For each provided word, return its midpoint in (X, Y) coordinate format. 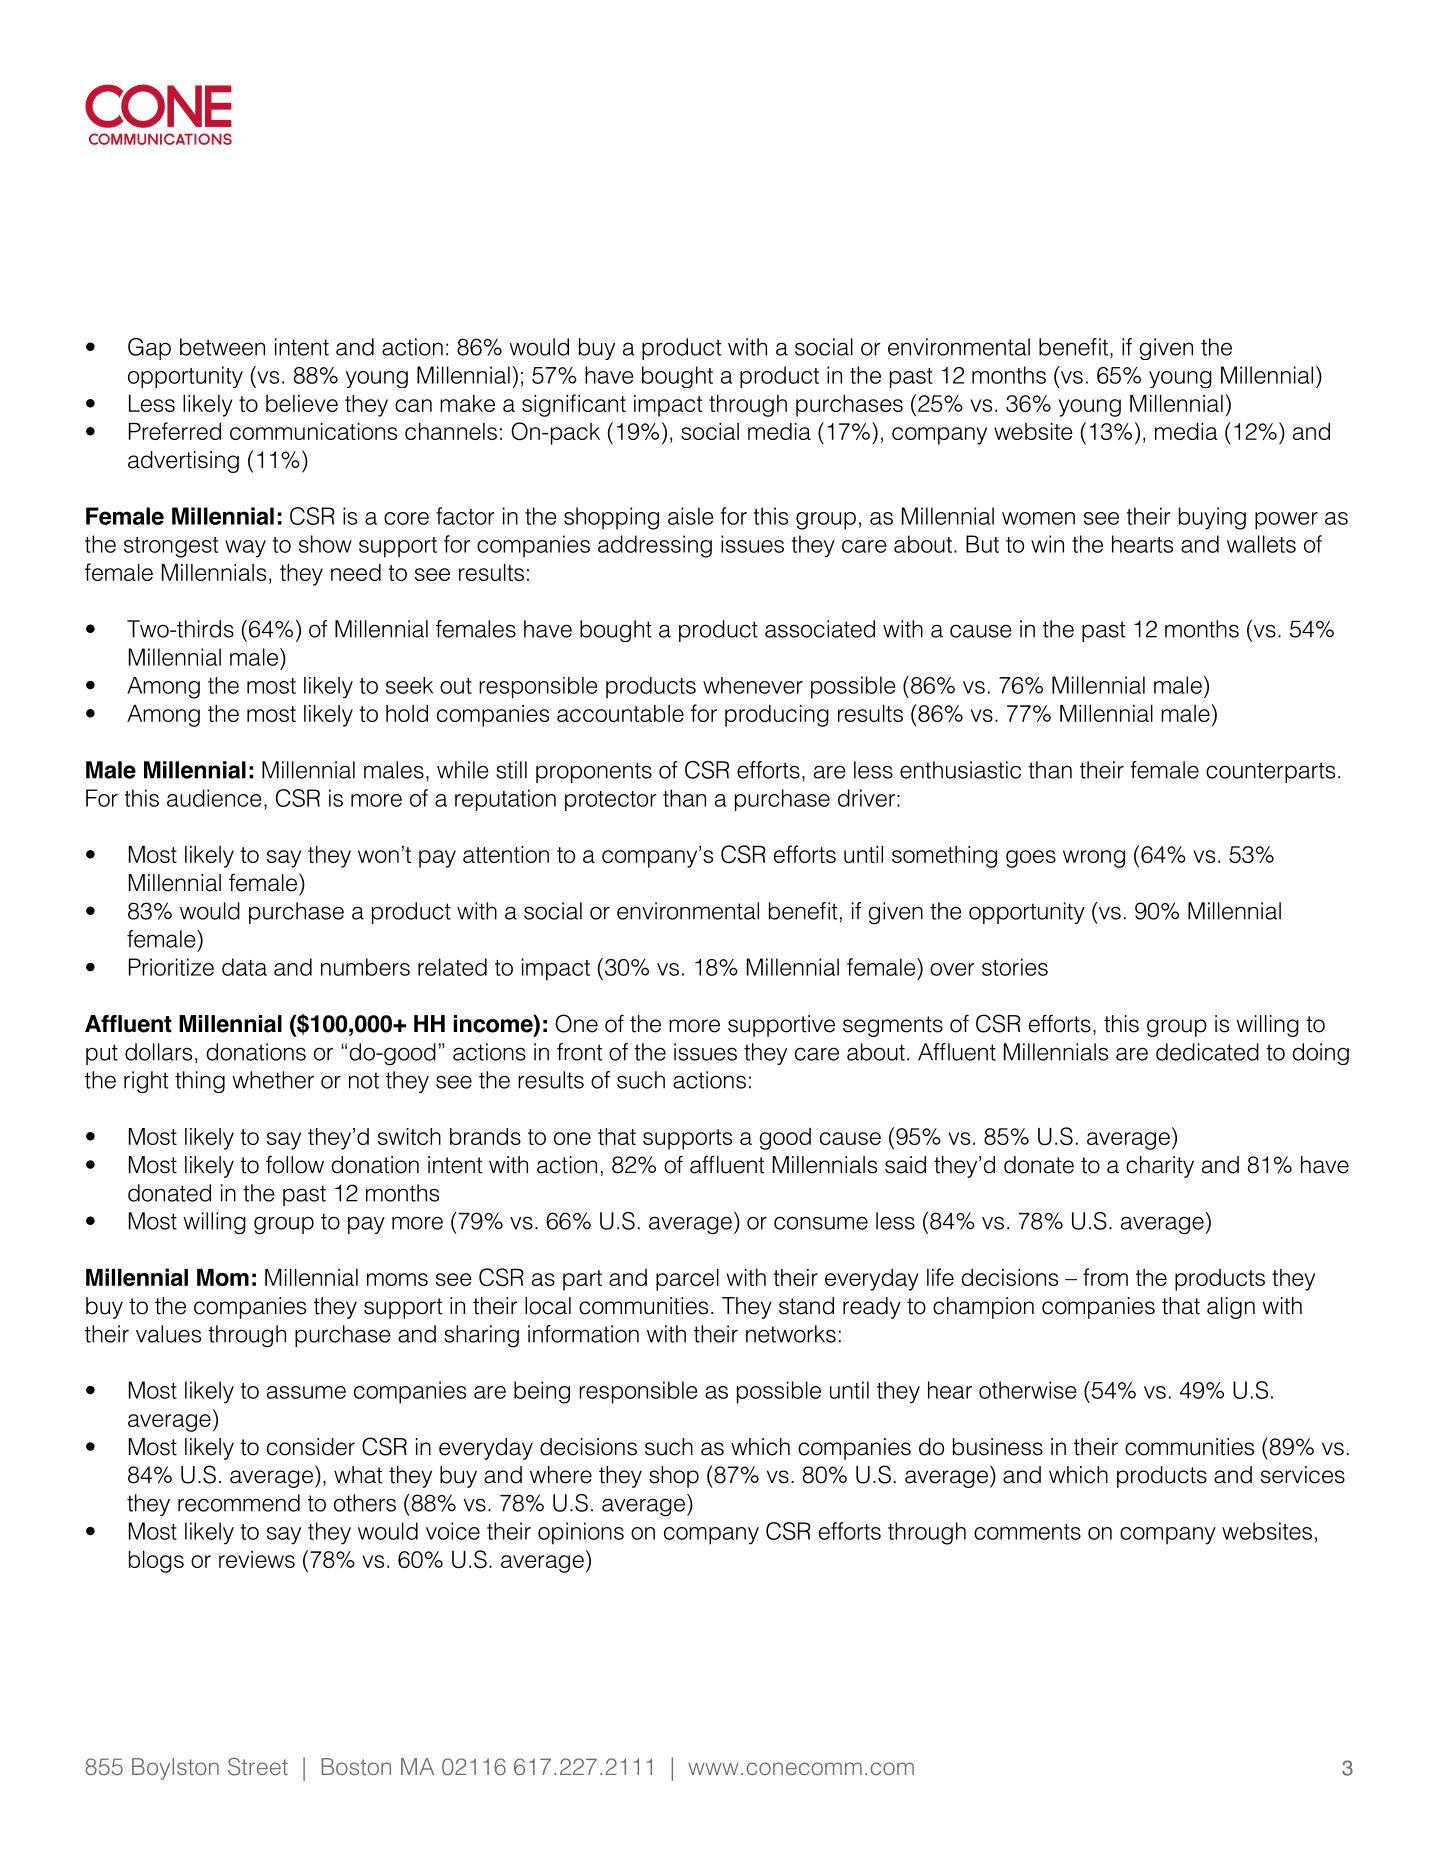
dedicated (1207, 1052)
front (579, 1052)
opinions (581, 1533)
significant (574, 405)
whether (273, 1080)
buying (1212, 518)
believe (302, 403)
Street (258, 1767)
